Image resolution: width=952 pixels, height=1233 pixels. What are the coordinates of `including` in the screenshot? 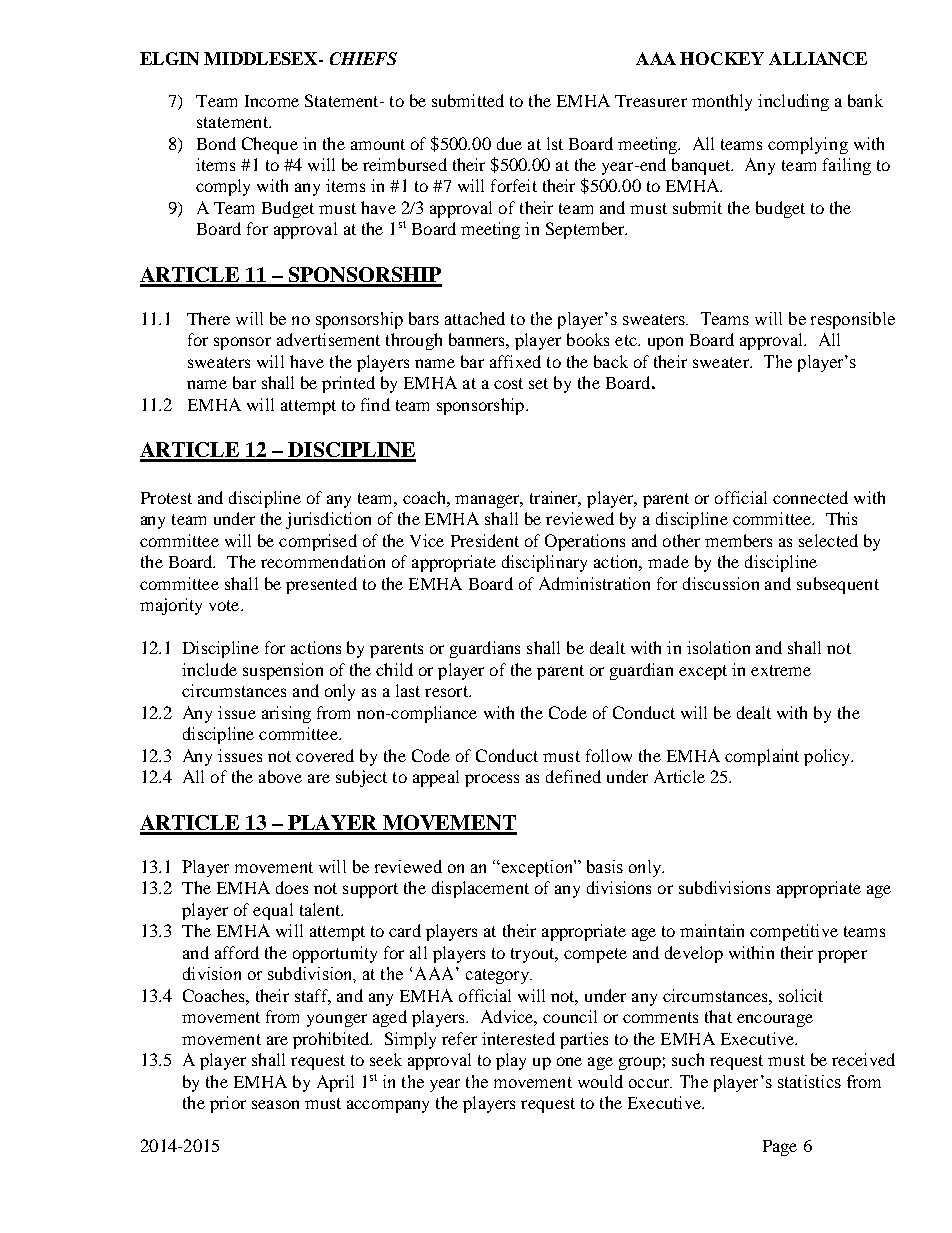 It's located at (793, 102).
